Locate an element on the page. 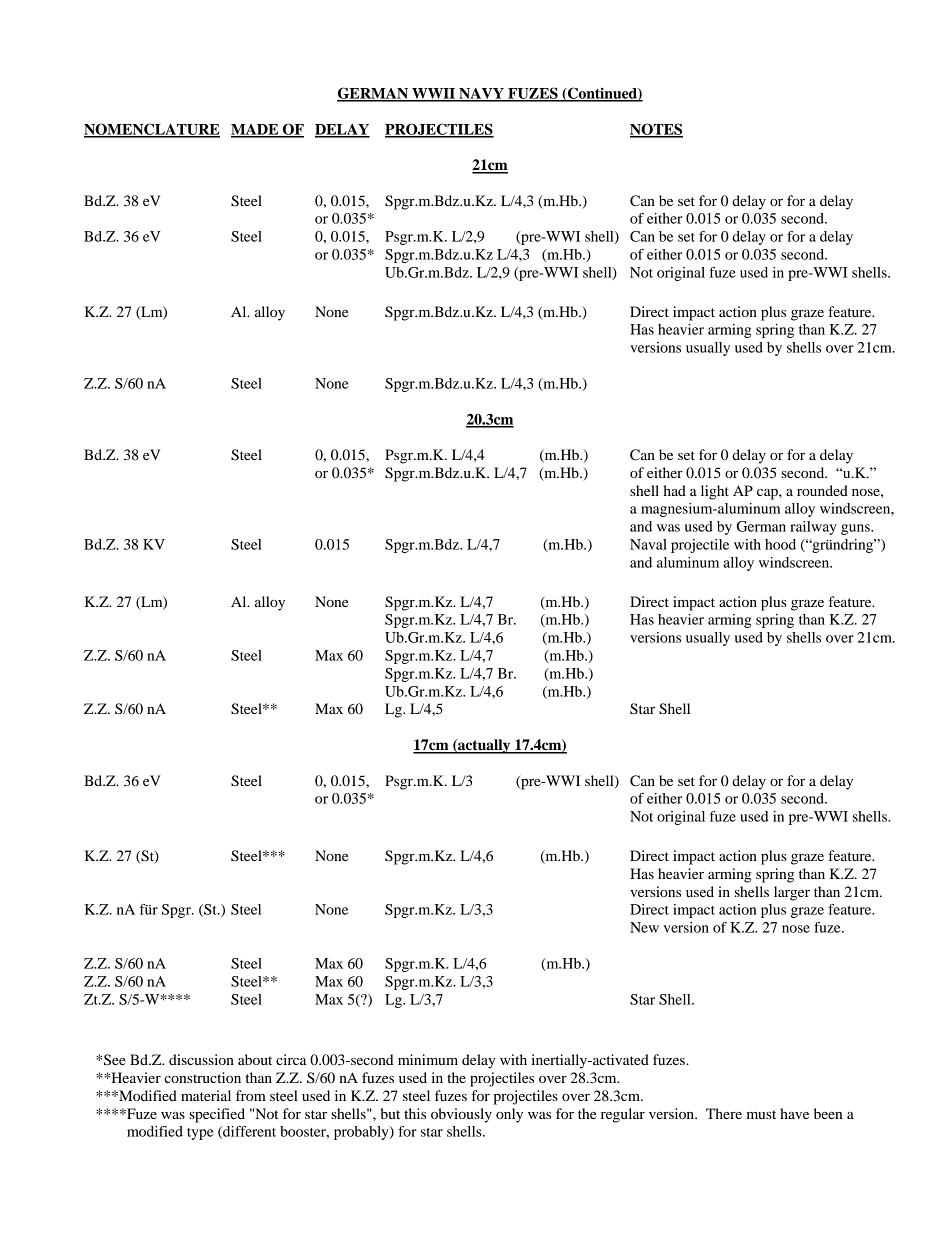  hood is located at coordinates (780, 544).
